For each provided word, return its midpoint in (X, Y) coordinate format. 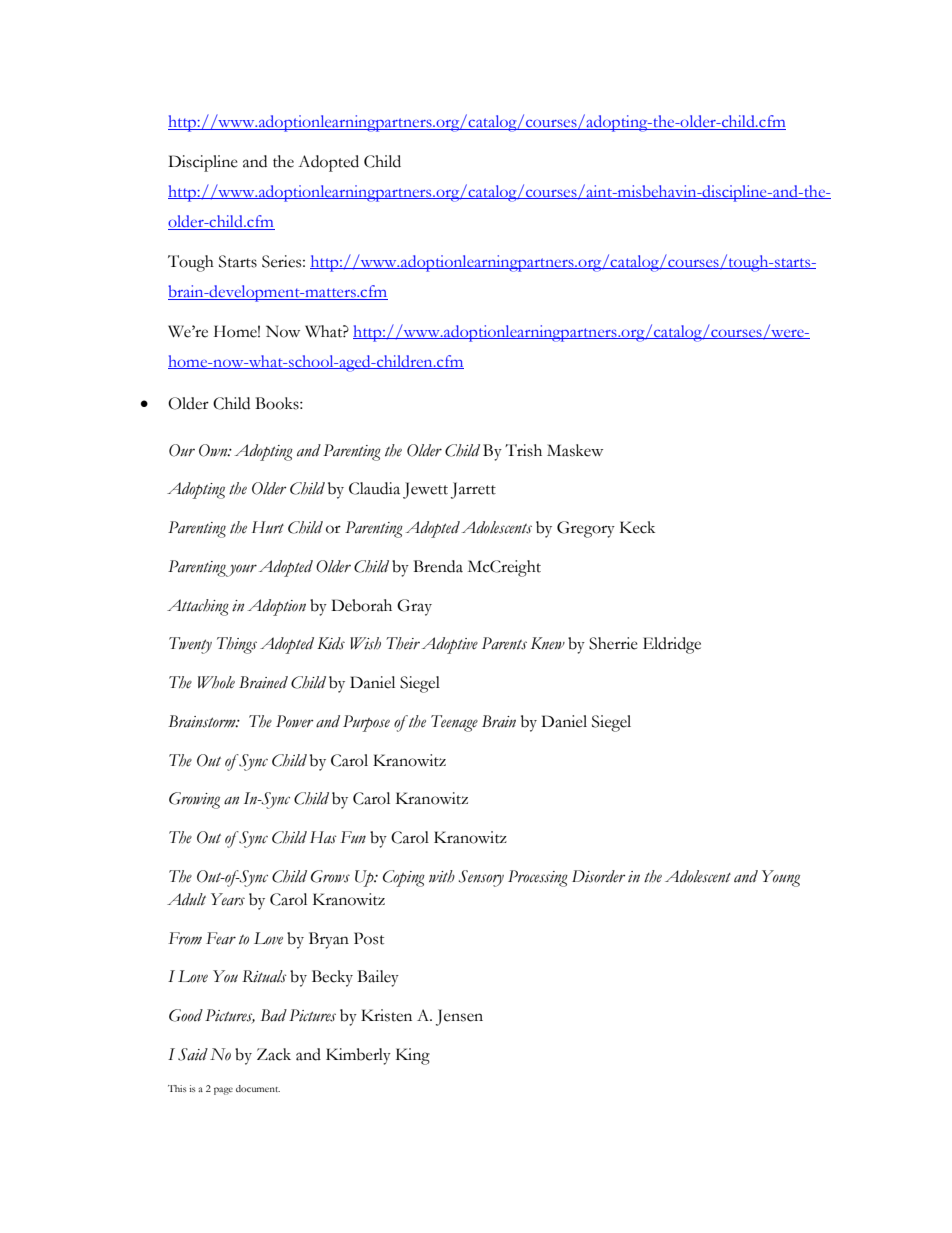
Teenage (454, 723)
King (413, 1056)
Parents (504, 643)
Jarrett (473, 490)
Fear (221, 938)
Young (781, 878)
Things (237, 645)
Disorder (599, 876)
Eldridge (672, 645)
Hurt (268, 527)
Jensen (459, 1017)
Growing (194, 800)
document (258, 1088)
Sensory (481, 878)
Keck (637, 527)
